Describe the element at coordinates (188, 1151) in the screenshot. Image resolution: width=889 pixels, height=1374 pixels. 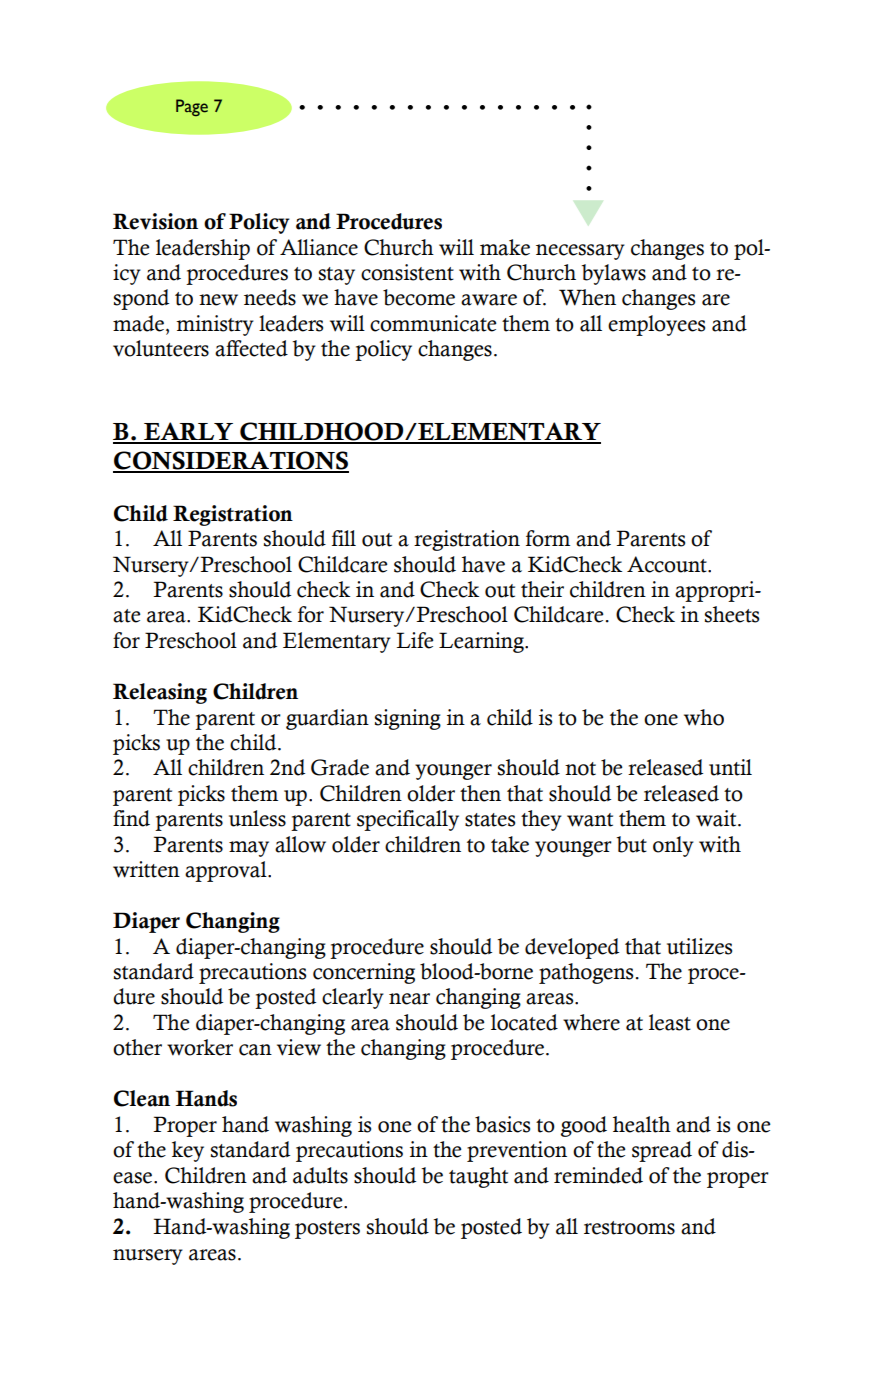
I see `key` at that location.
